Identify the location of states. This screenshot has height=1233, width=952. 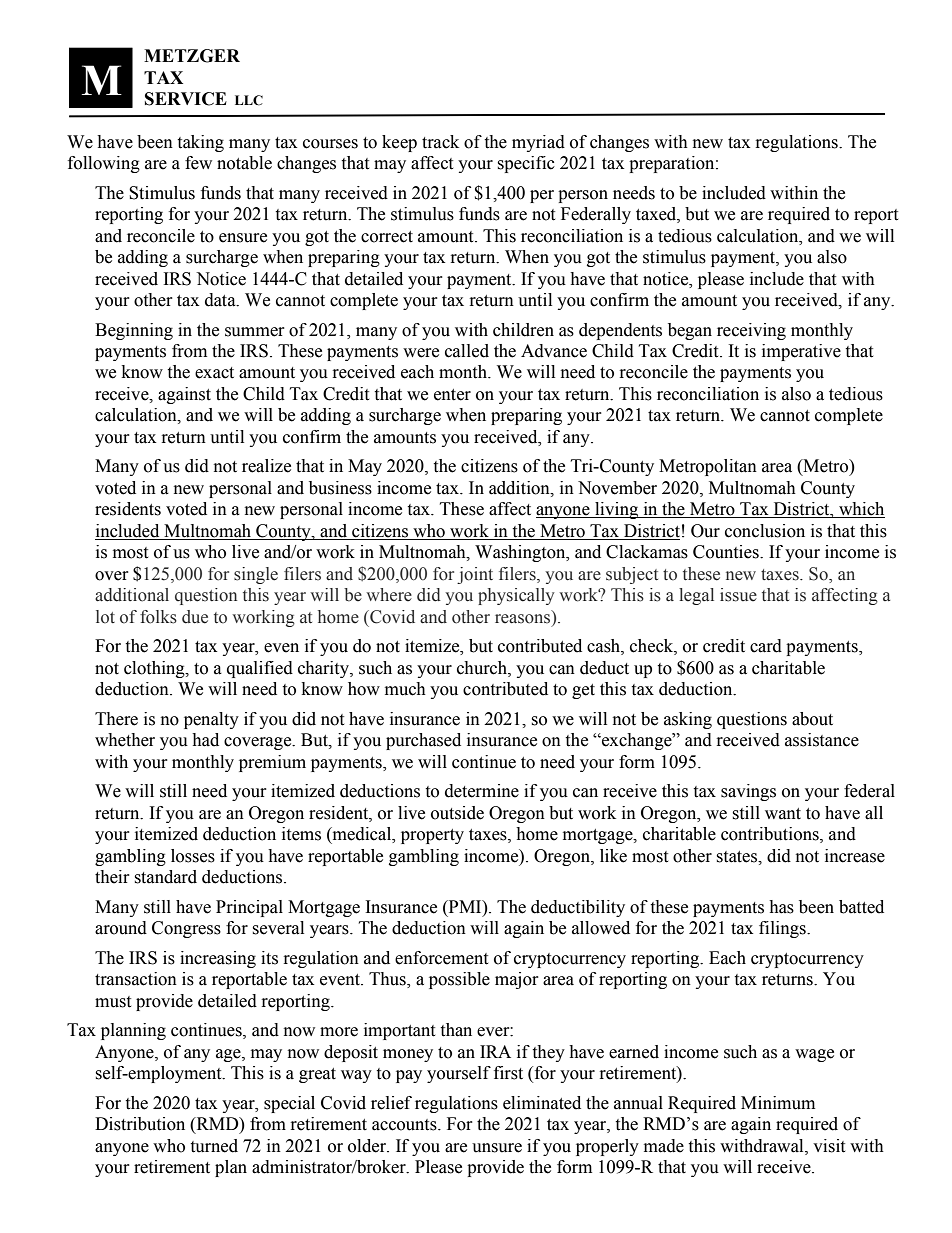
(737, 857).
